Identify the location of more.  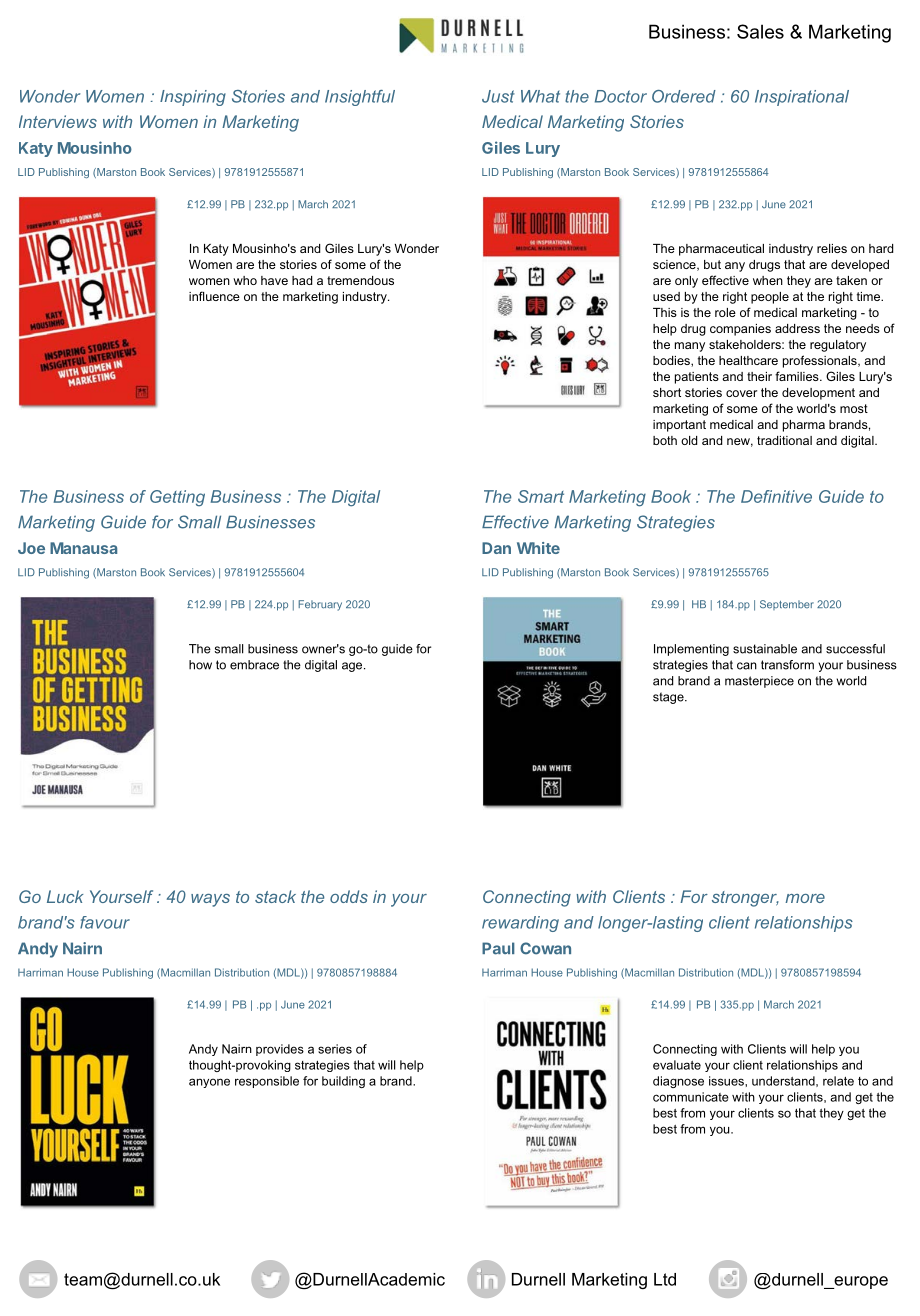
(805, 898).
